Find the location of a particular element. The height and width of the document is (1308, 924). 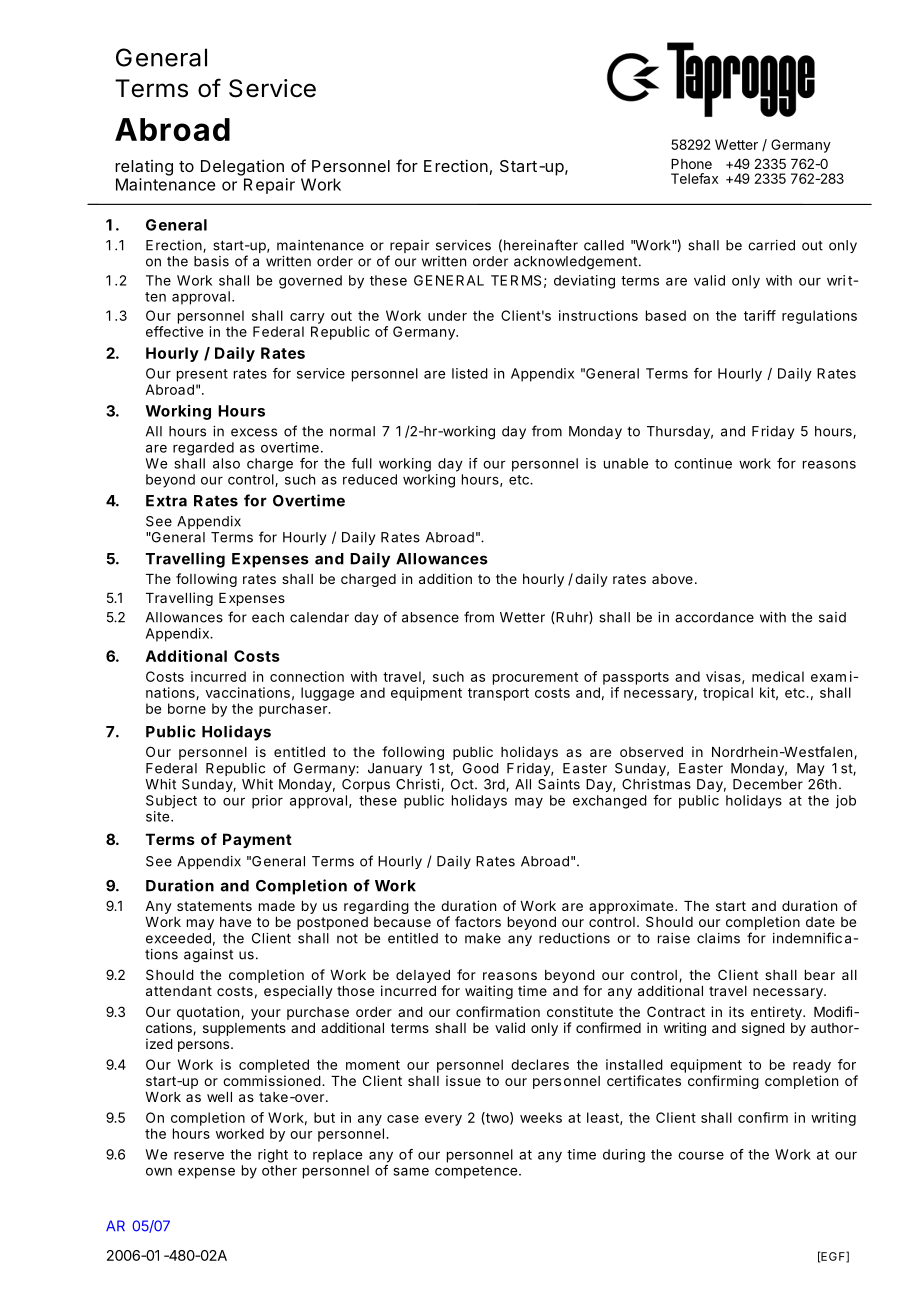

reserve is located at coordinates (199, 1156).
